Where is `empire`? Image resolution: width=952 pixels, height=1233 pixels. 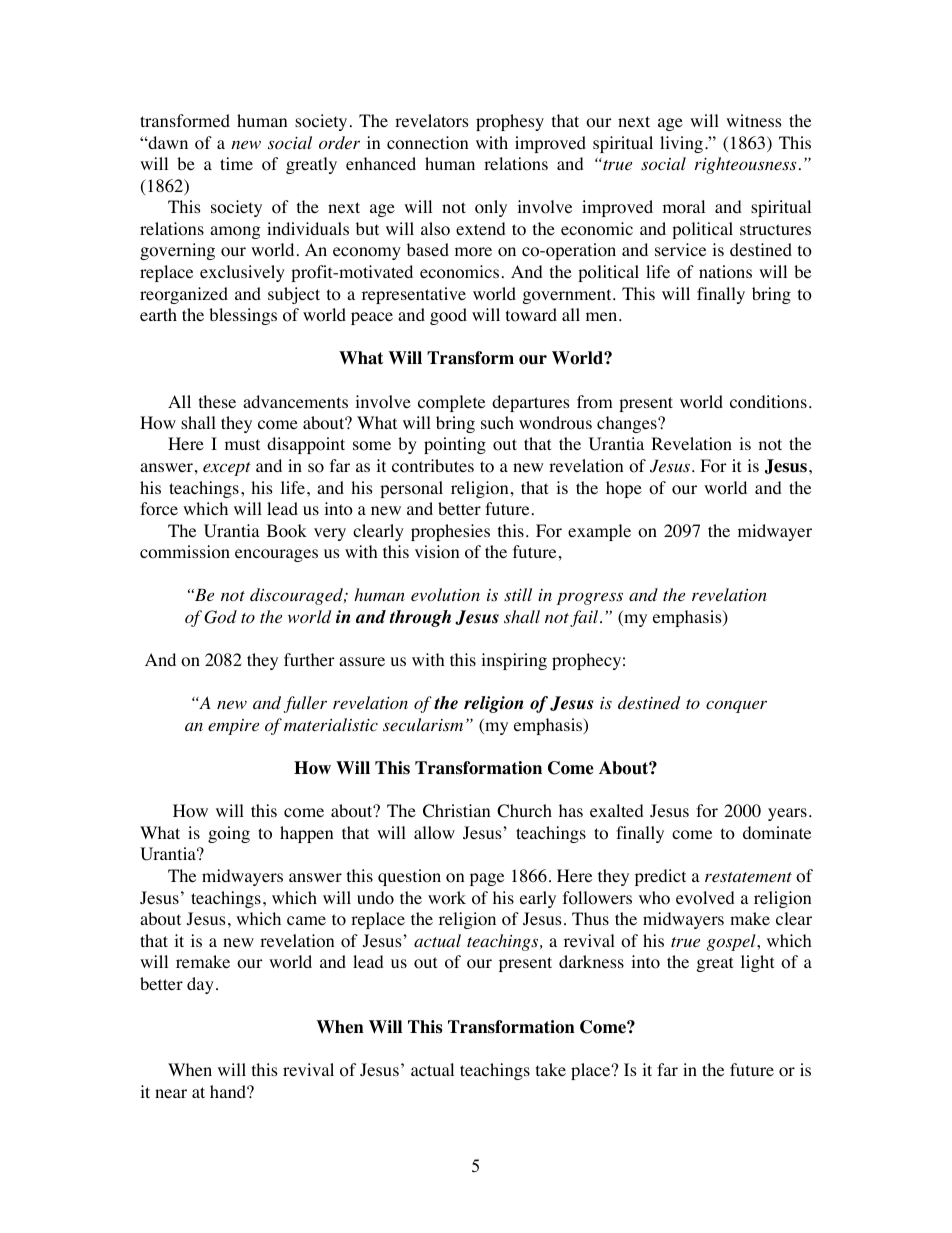
empire is located at coordinates (233, 727).
